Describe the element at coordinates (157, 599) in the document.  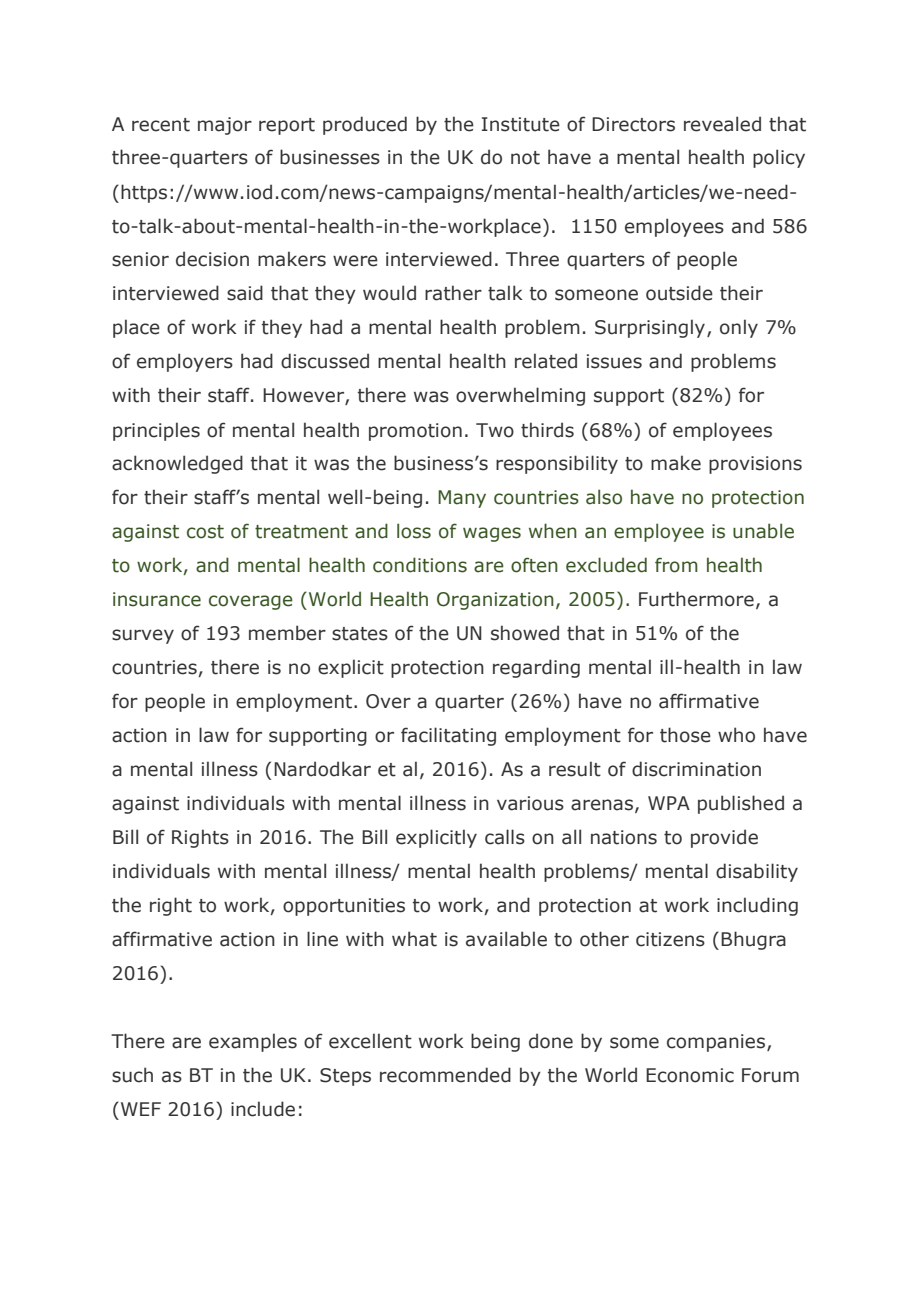
I see `insurance` at that location.
